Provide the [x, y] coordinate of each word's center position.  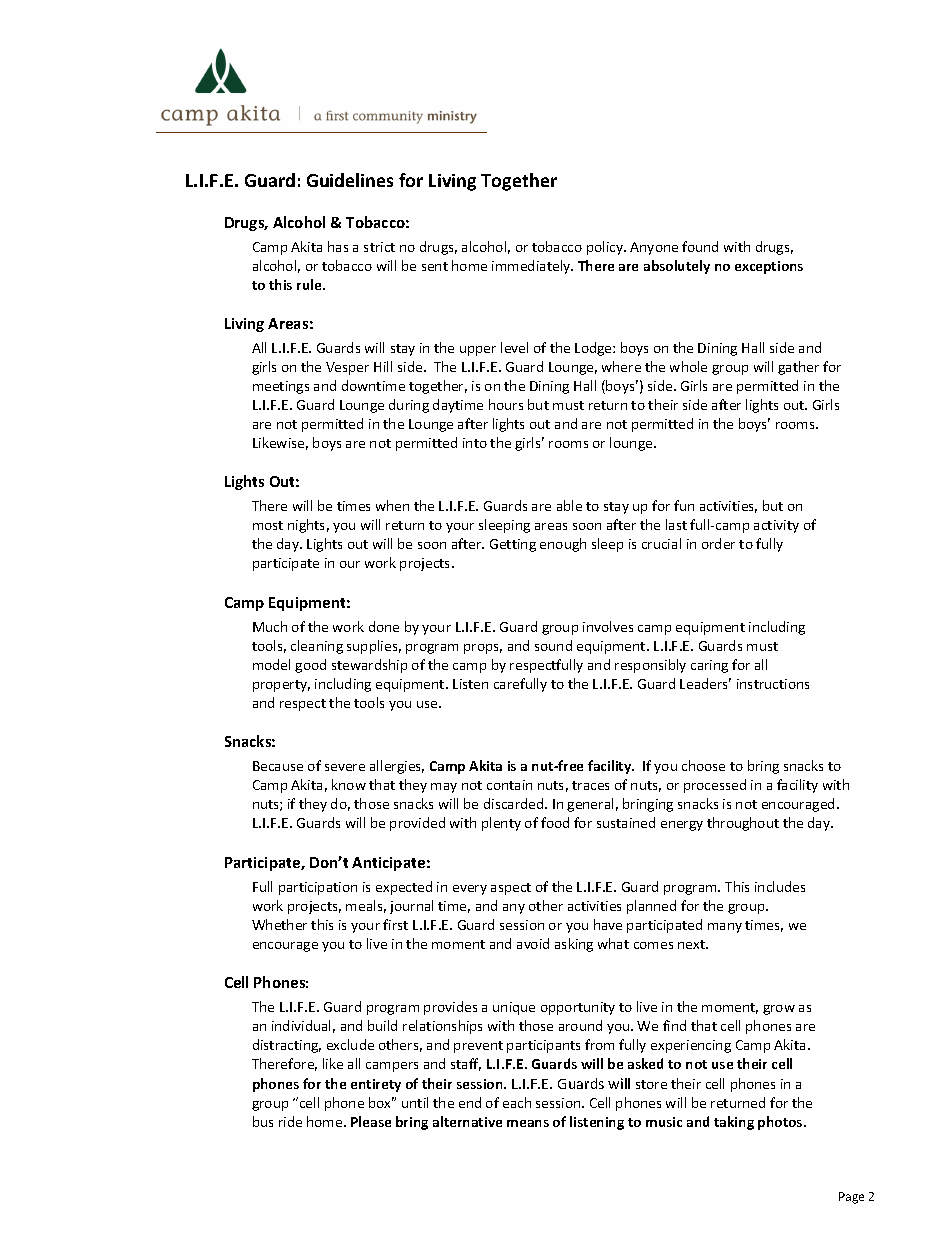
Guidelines [350, 180]
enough [563, 545]
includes [780, 886]
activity [776, 526]
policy [606, 248]
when [392, 505]
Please [371, 1121]
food [555, 822]
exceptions [769, 267]
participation [318, 888]
